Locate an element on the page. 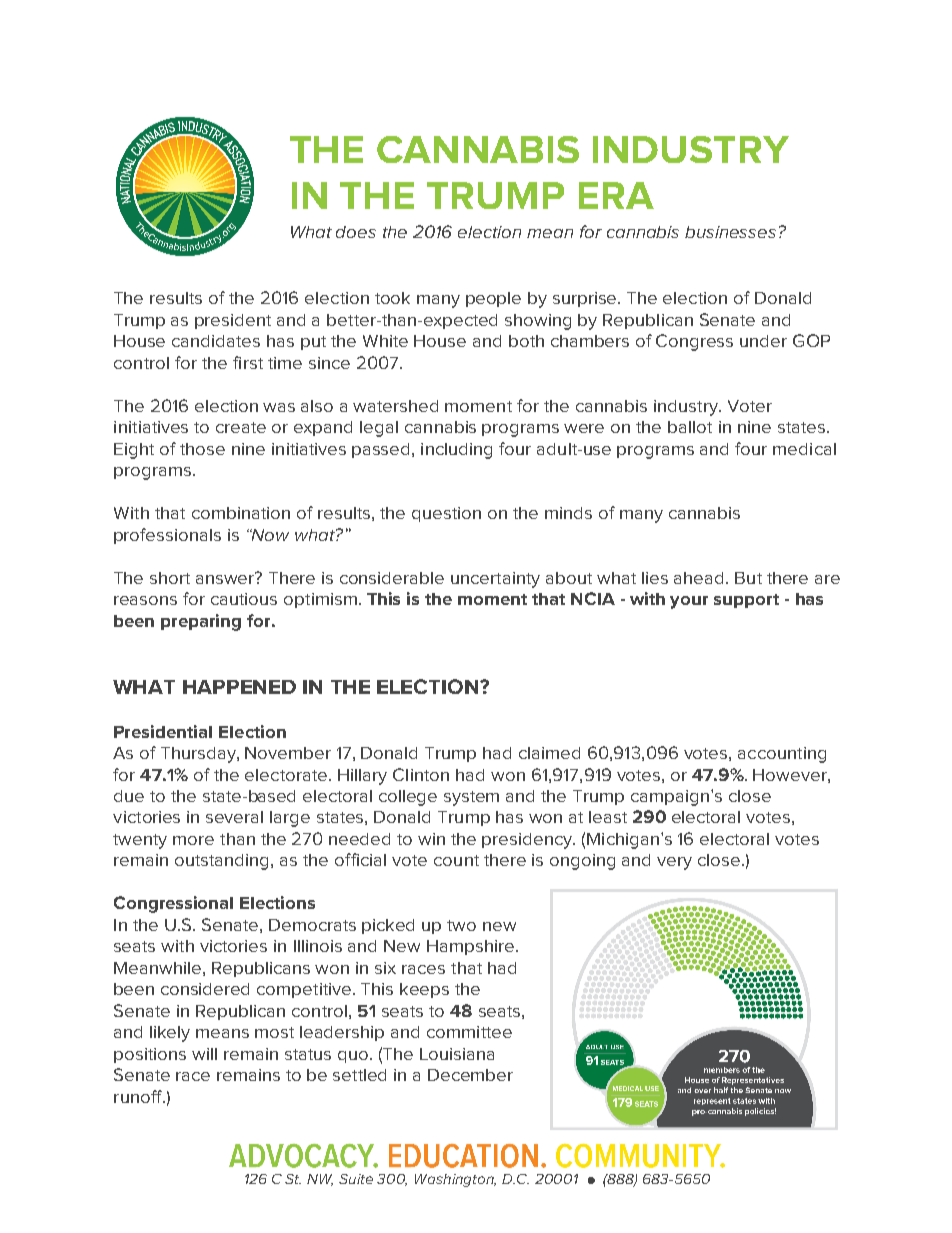 This page has width=952, height=1233. outstanding is located at coordinates (223, 862).
